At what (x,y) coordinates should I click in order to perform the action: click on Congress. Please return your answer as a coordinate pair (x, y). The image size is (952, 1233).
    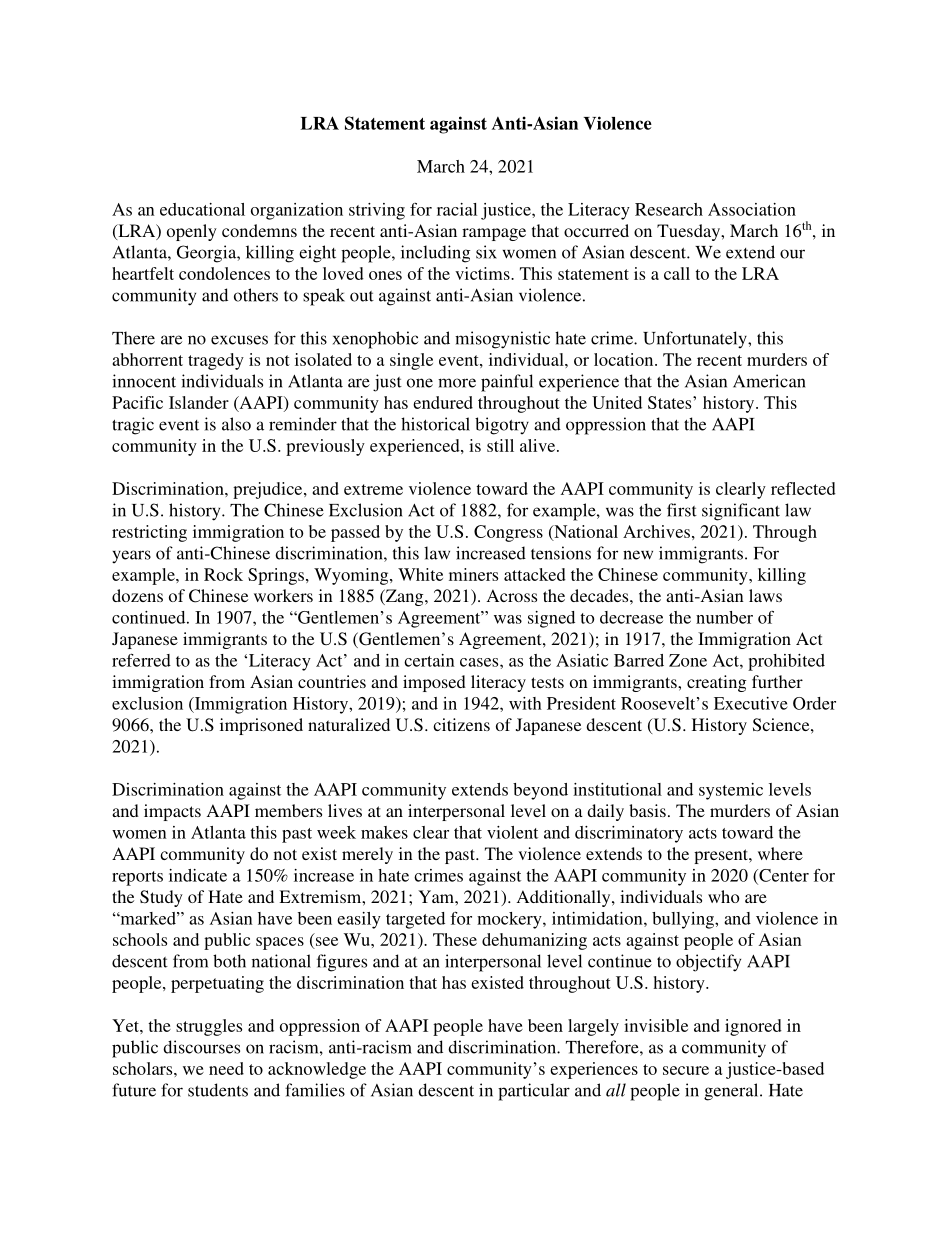
    Looking at the image, I should click on (508, 533).
